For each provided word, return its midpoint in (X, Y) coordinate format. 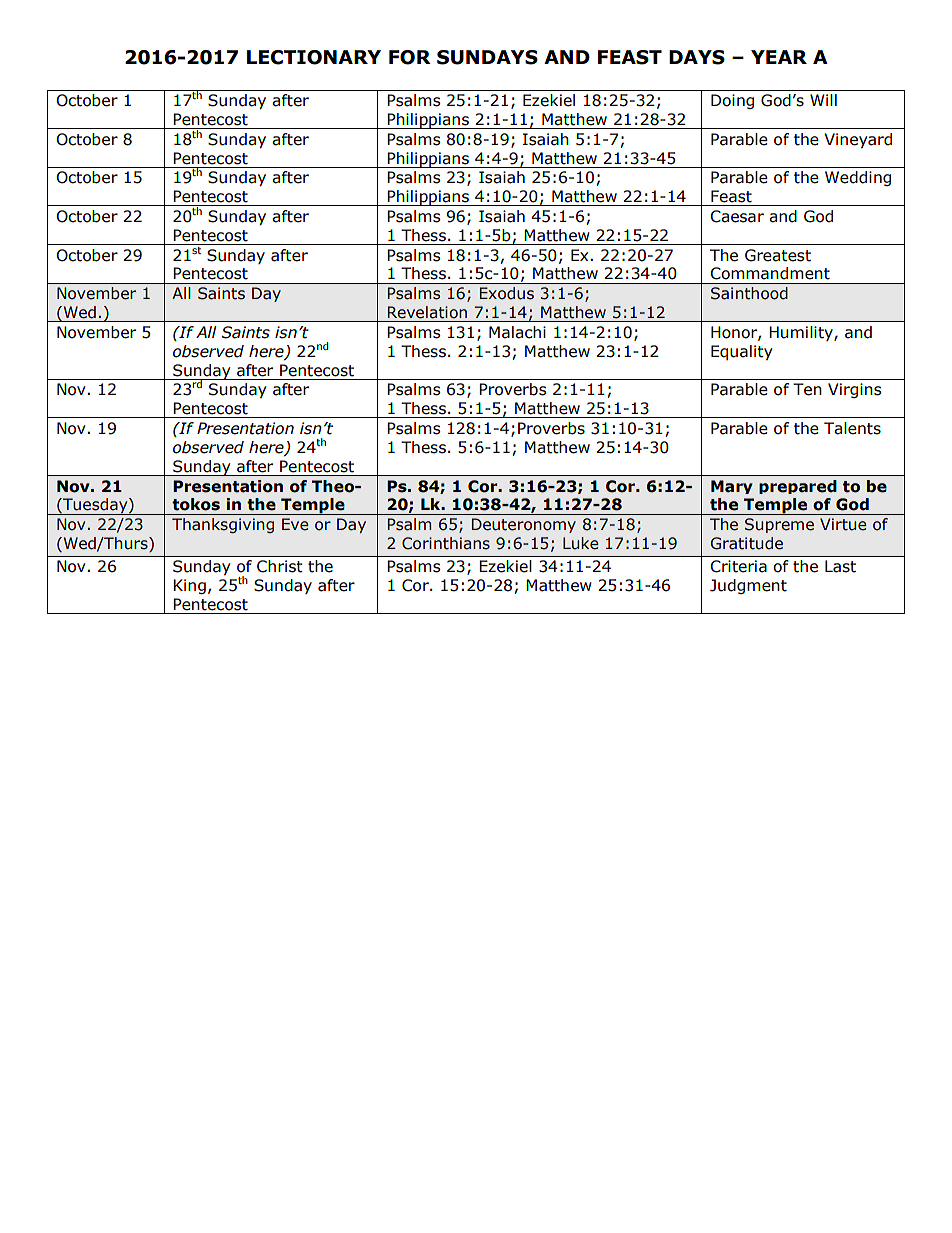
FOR (410, 57)
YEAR (779, 57)
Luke (581, 543)
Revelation (427, 312)
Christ (280, 566)
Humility (802, 333)
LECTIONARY (314, 57)
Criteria (738, 566)
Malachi (517, 332)
